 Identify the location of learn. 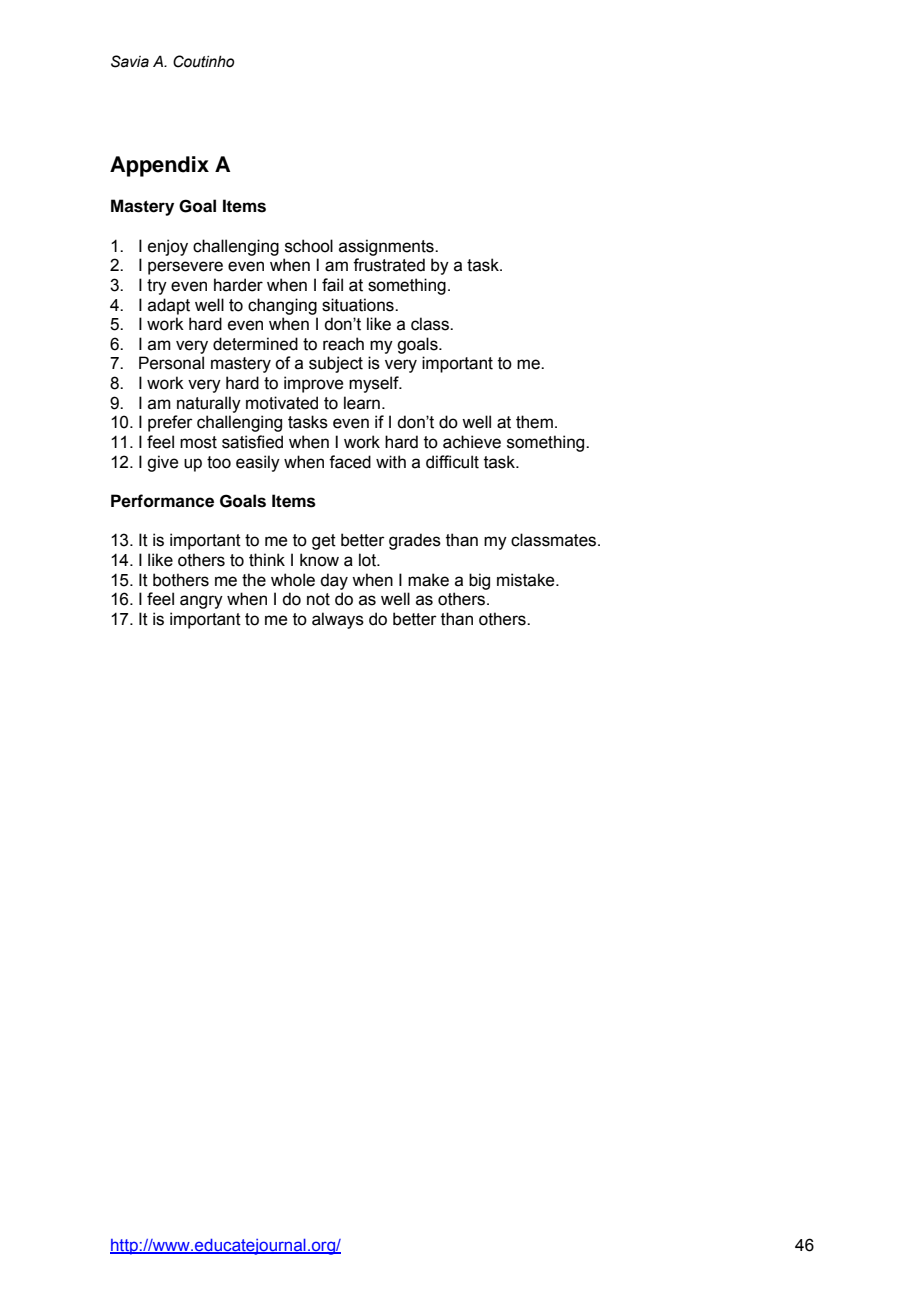
(362, 403).
